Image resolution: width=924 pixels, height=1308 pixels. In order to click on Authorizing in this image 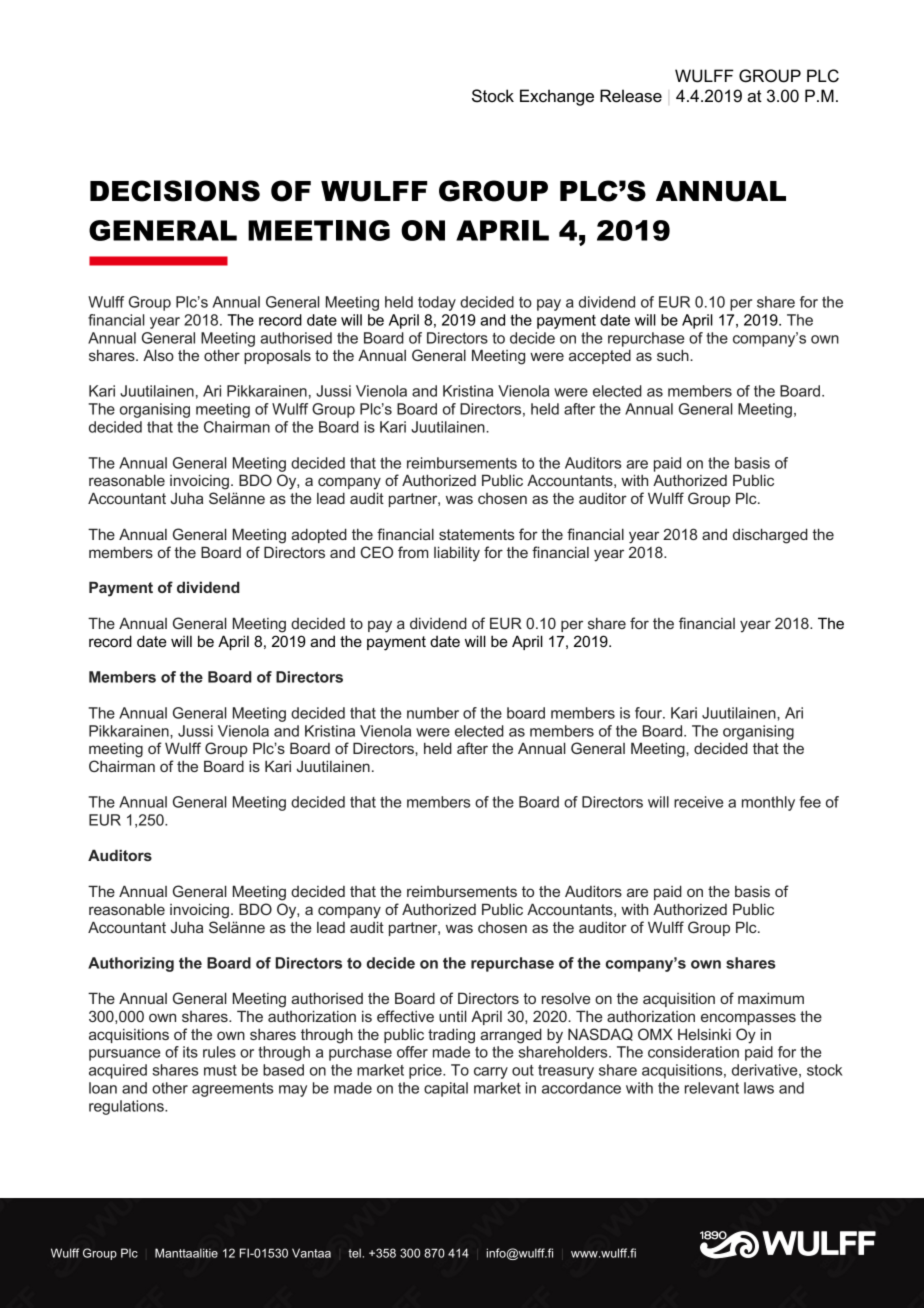, I will do `click(131, 964)`.
